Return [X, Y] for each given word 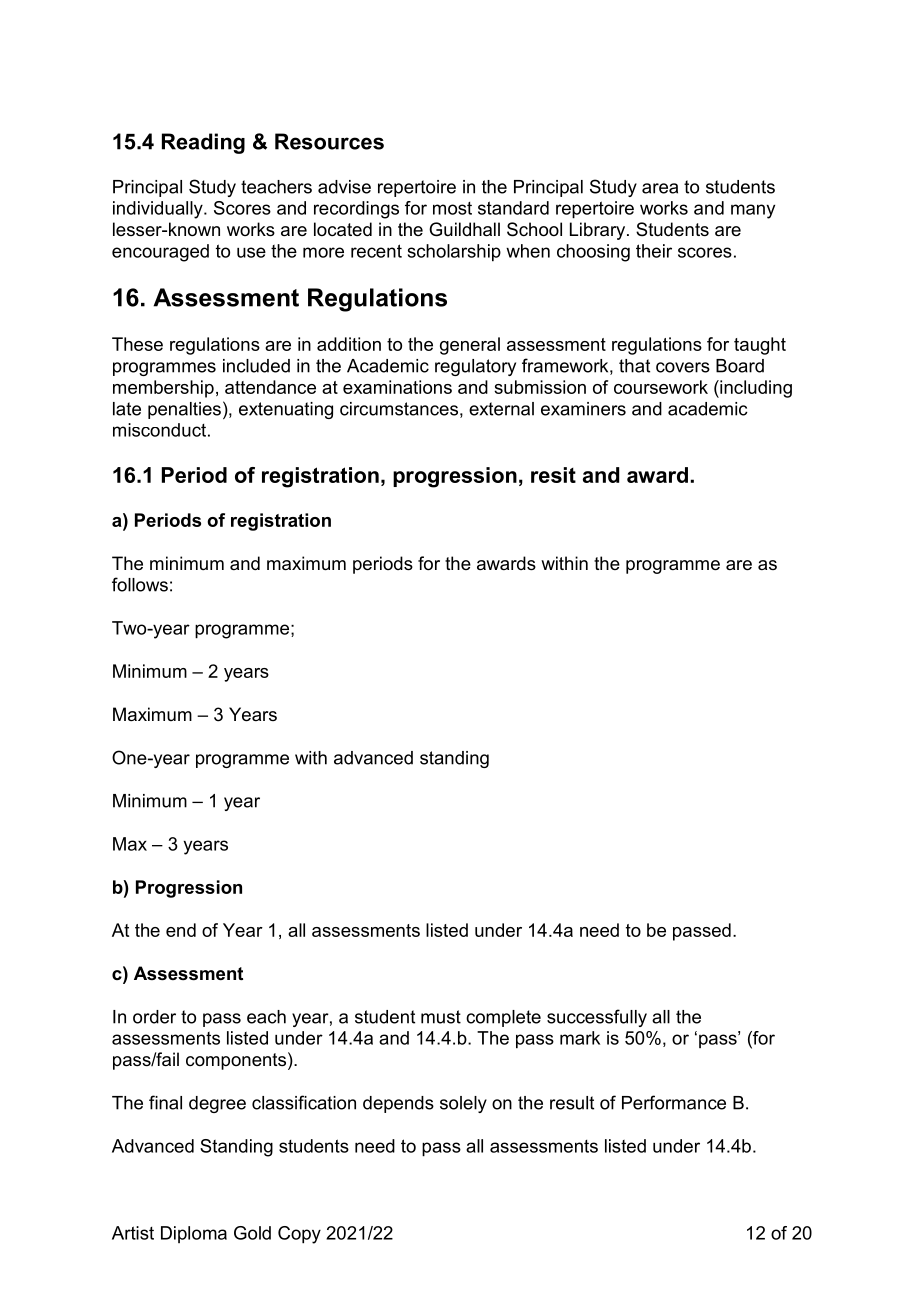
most [452, 208]
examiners [583, 409]
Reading [203, 143]
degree [217, 1104]
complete [503, 1018]
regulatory [475, 367]
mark [580, 1038]
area [660, 188]
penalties [184, 410]
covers [683, 367]
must [441, 1017]
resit [553, 475]
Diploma [194, 1234]
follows [140, 584]
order [154, 1017]
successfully [597, 1018]
